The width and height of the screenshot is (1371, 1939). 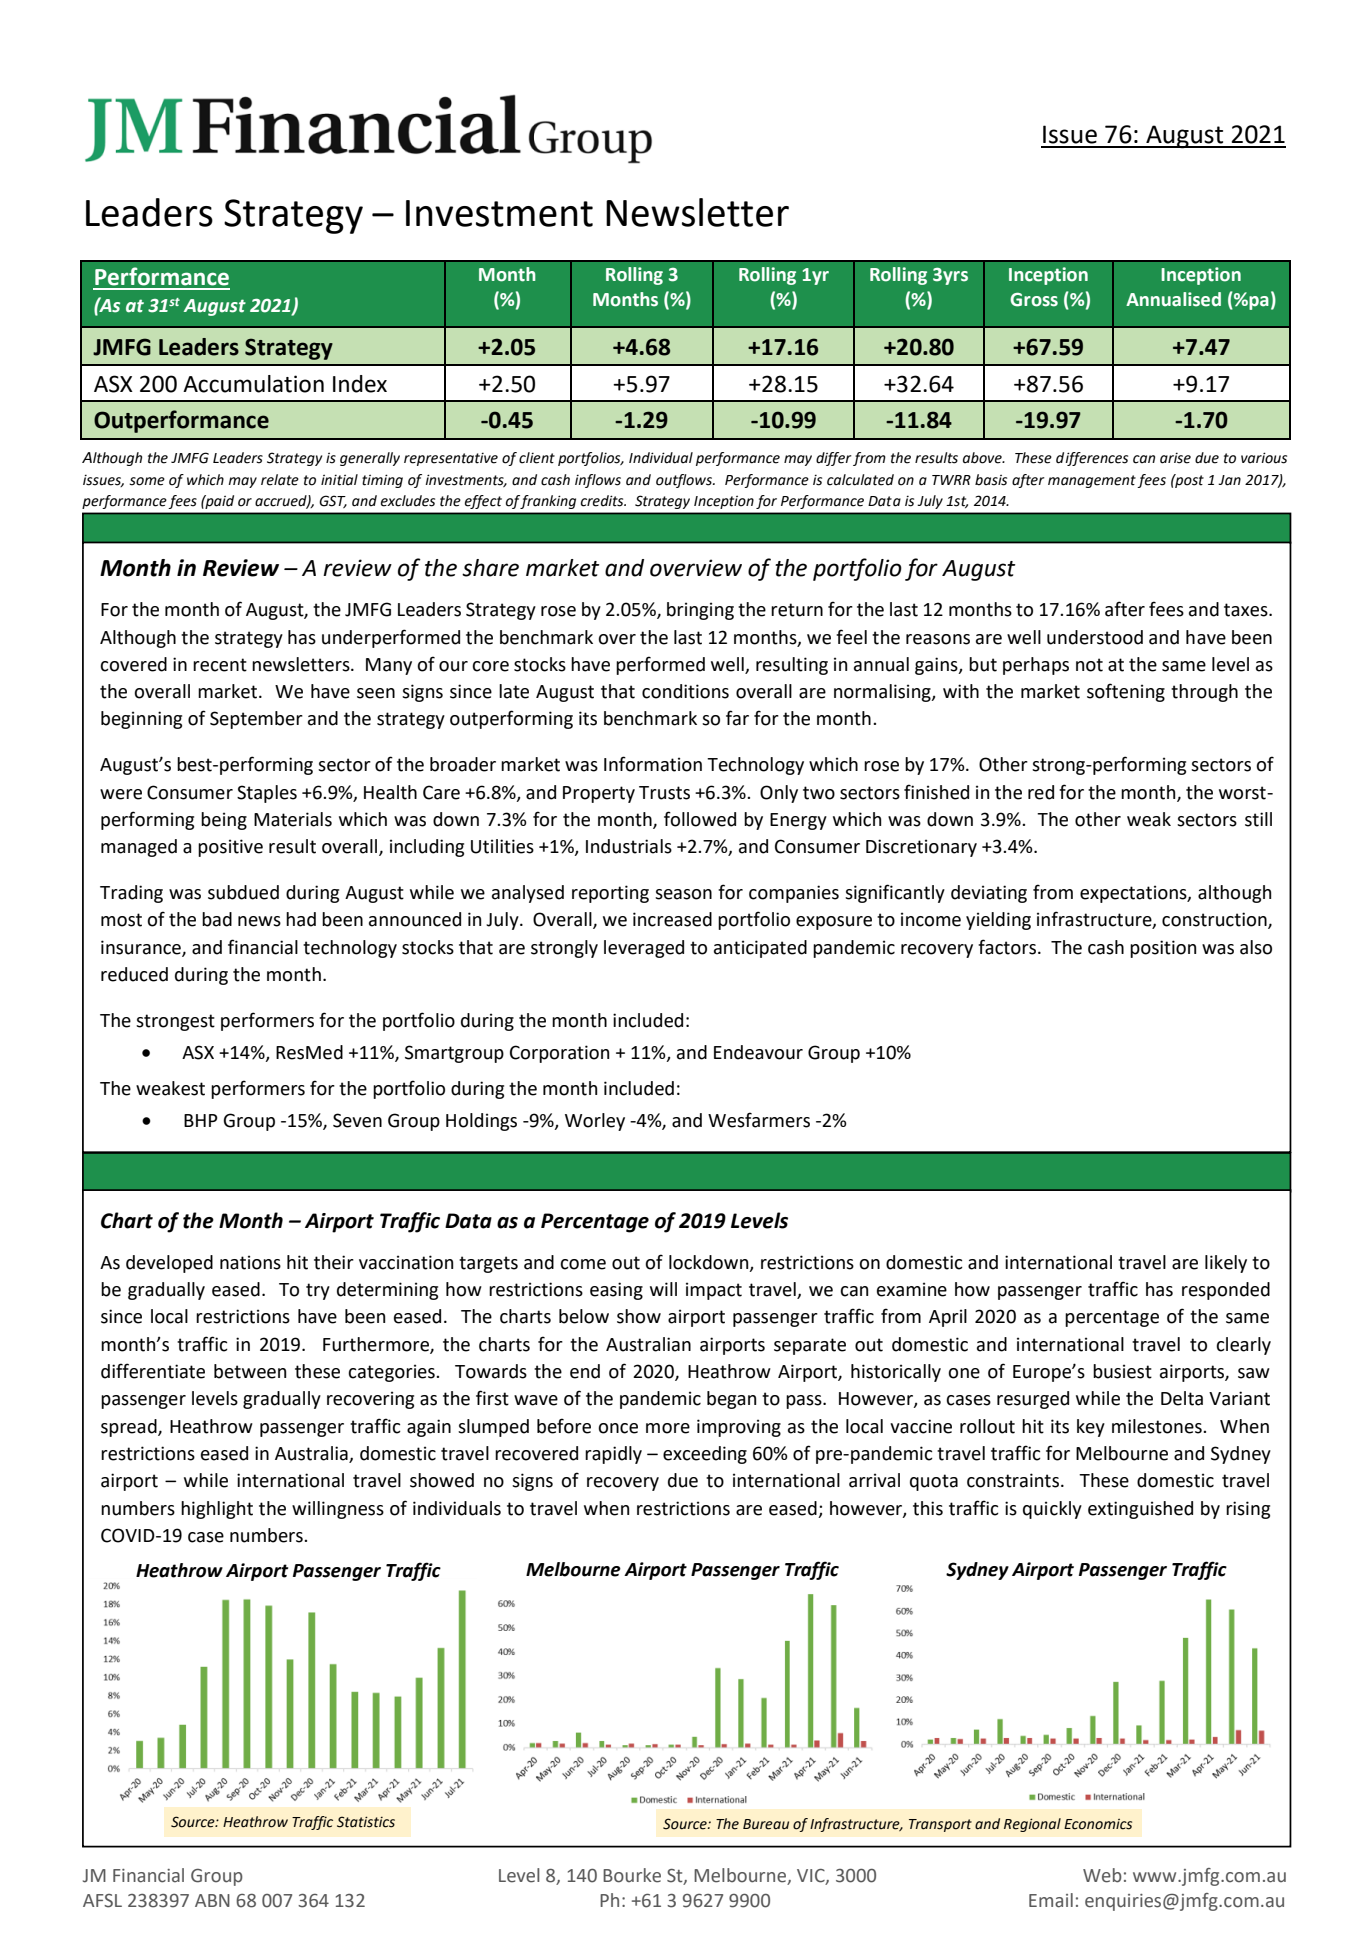 What do you see at coordinates (230, 848) in the screenshot?
I see `positive` at bounding box center [230, 848].
